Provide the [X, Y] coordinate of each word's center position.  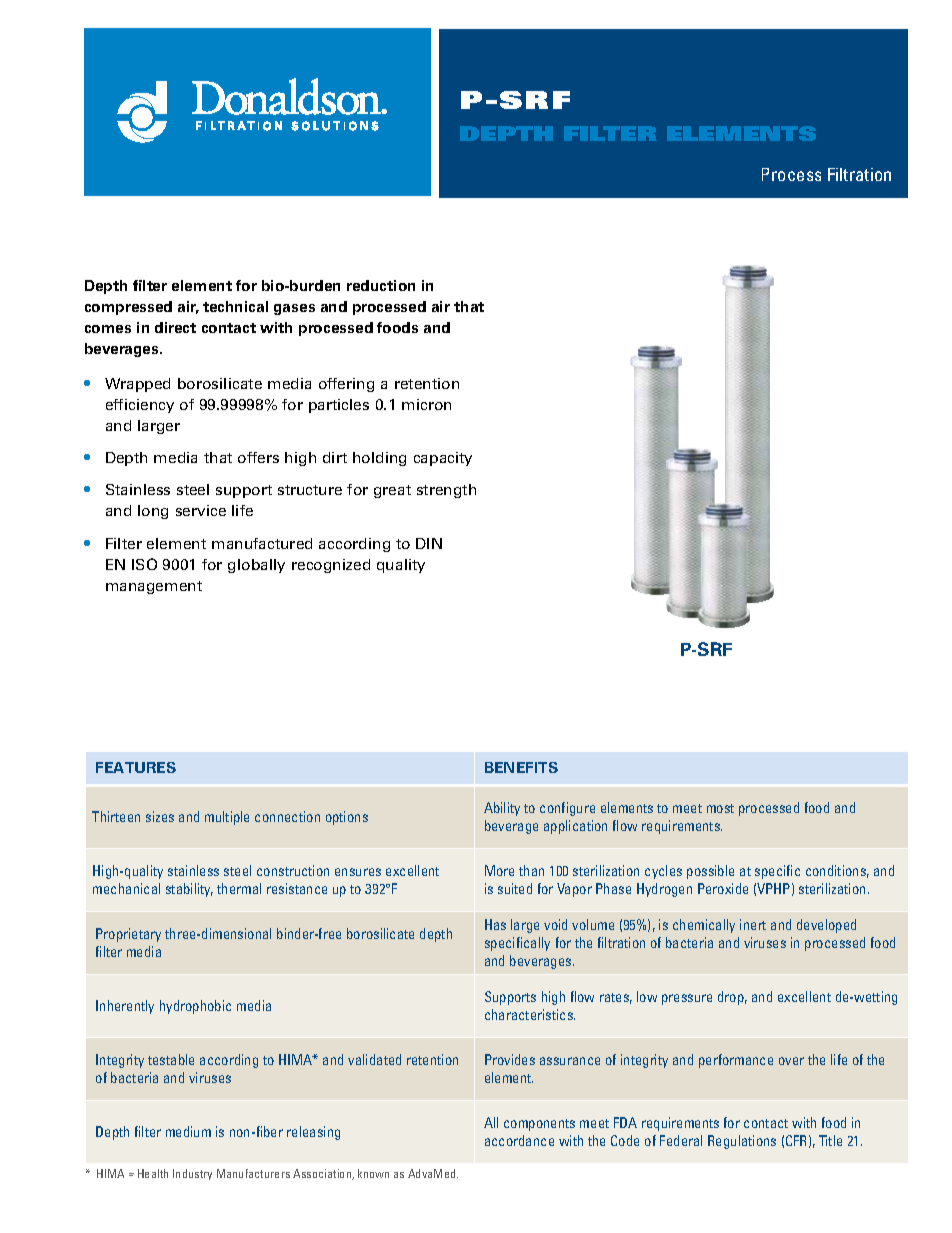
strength [446, 491]
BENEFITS [521, 767]
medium [188, 1131]
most [720, 808]
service [201, 510]
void [555, 924]
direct [175, 327]
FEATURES [136, 767]
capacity [443, 459]
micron [426, 404]
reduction [381, 285]
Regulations [742, 1142]
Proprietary [128, 935]
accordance [519, 1140]
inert [753, 924]
